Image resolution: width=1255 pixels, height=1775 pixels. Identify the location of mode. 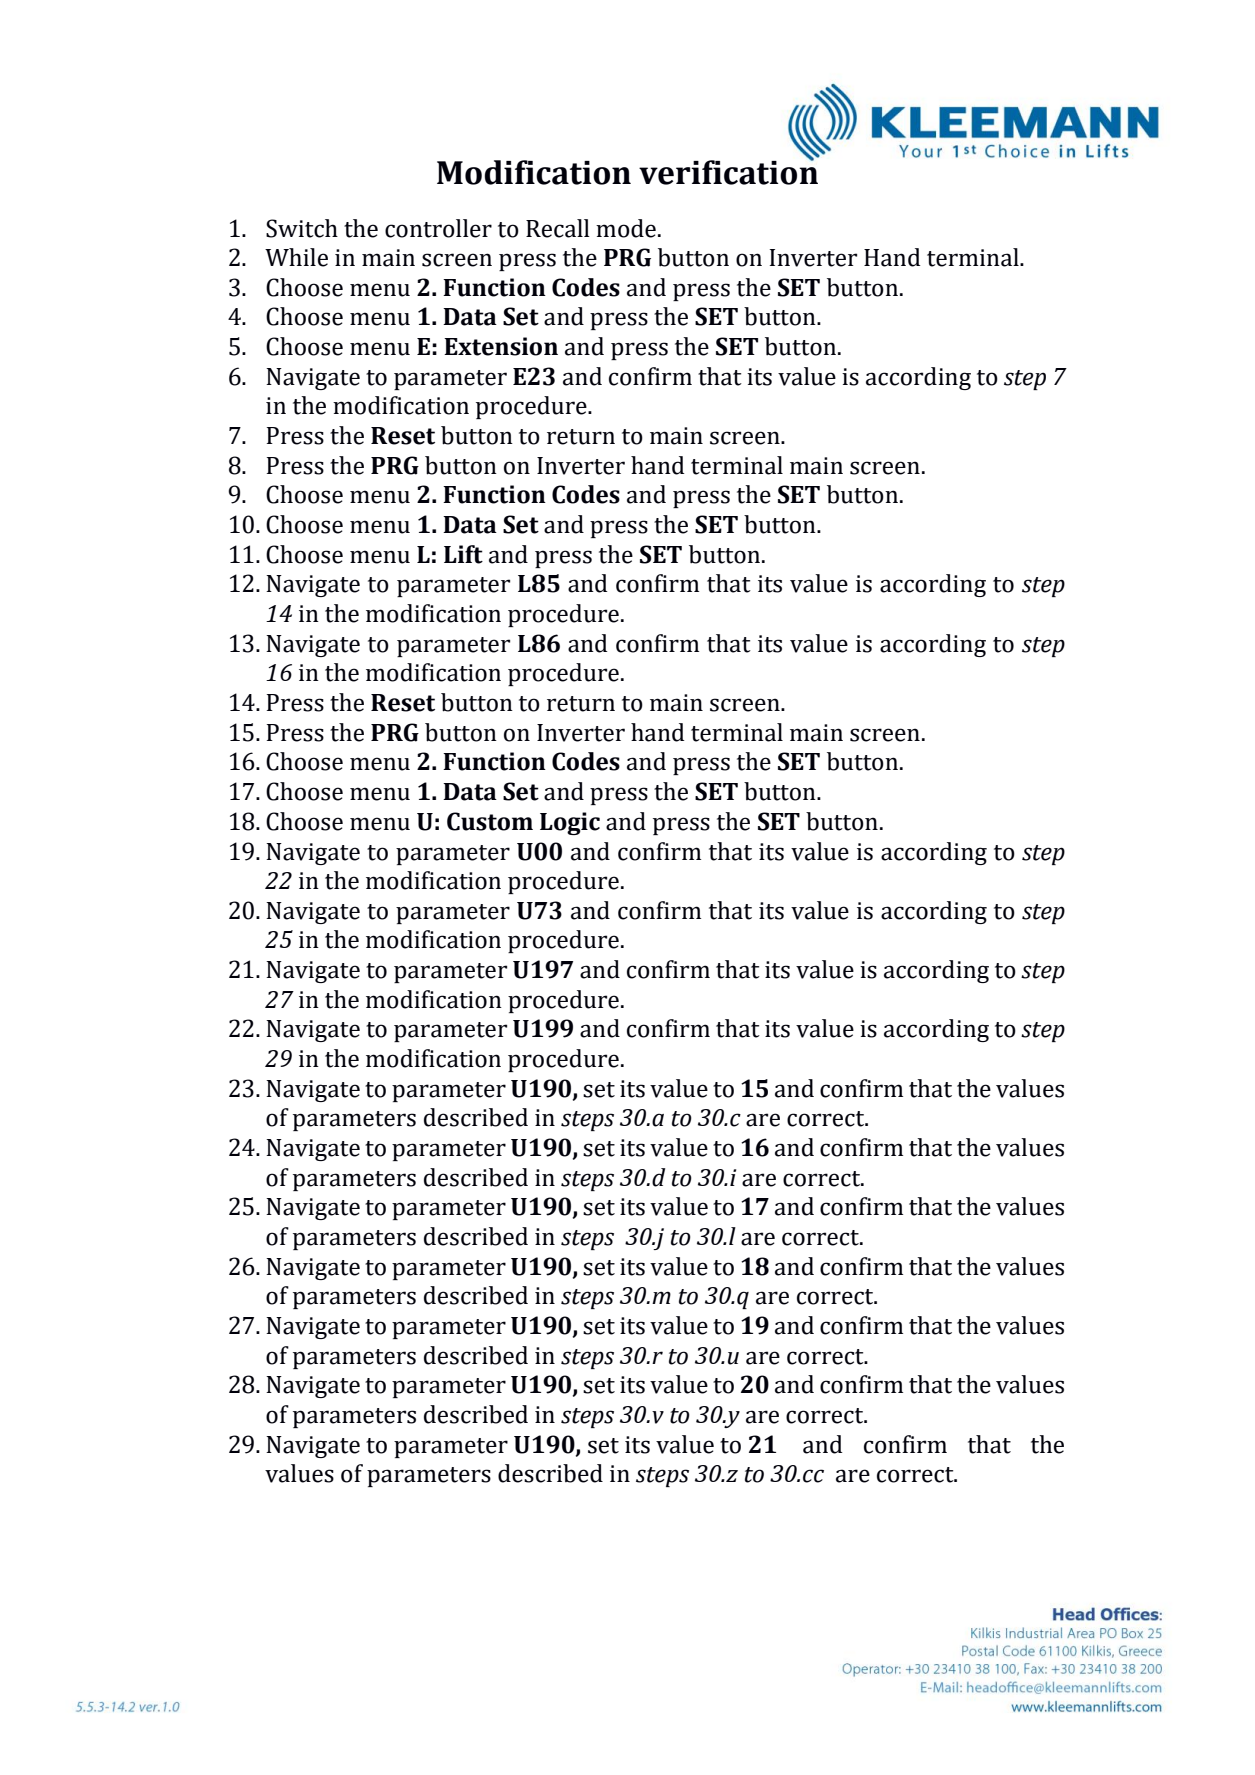
(626, 228).
